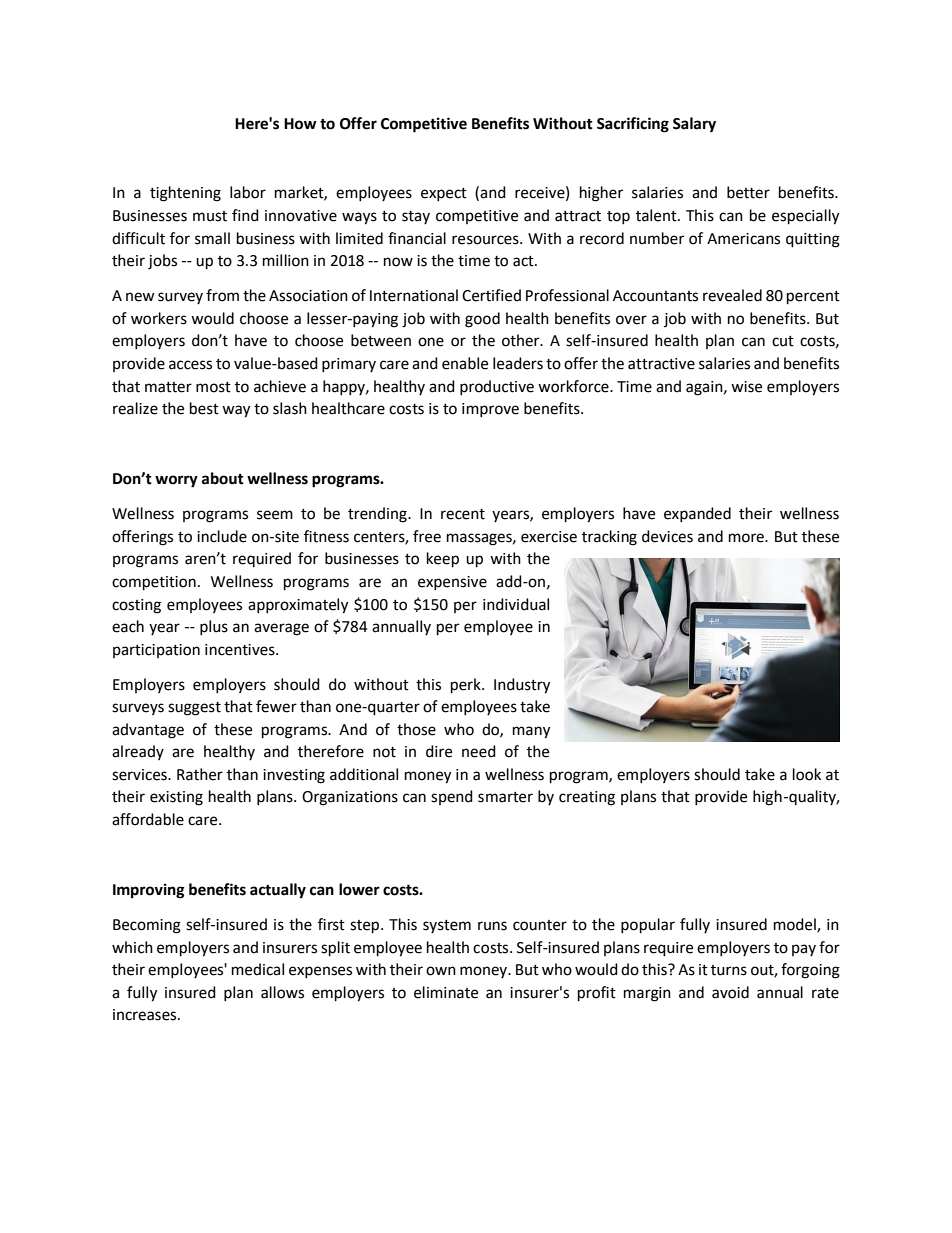  I want to click on medical, so click(258, 969).
